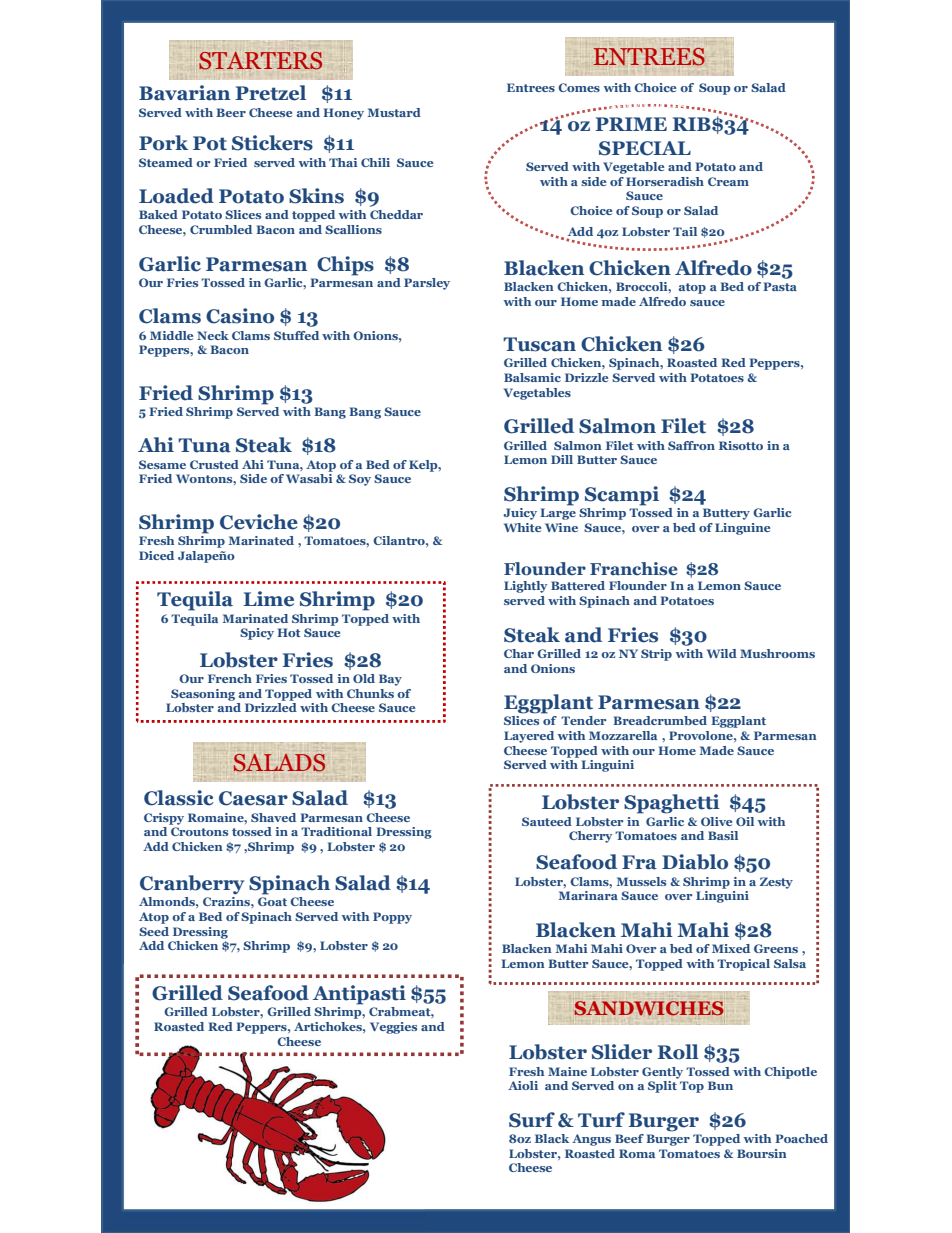  What do you see at coordinates (529, 737) in the screenshot?
I see `Layered` at bounding box center [529, 737].
